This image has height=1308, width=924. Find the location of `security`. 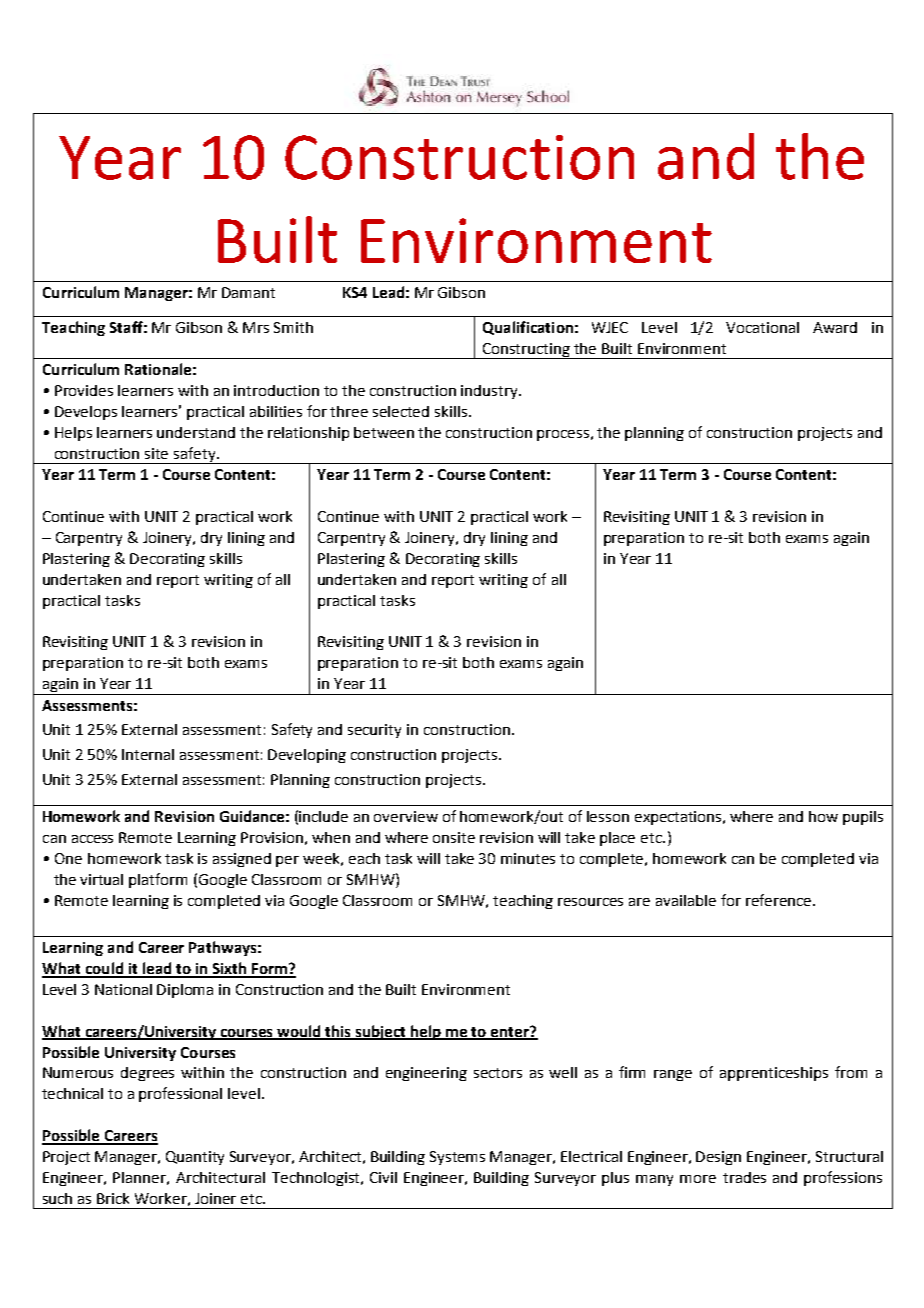

security is located at coordinates (374, 731).
